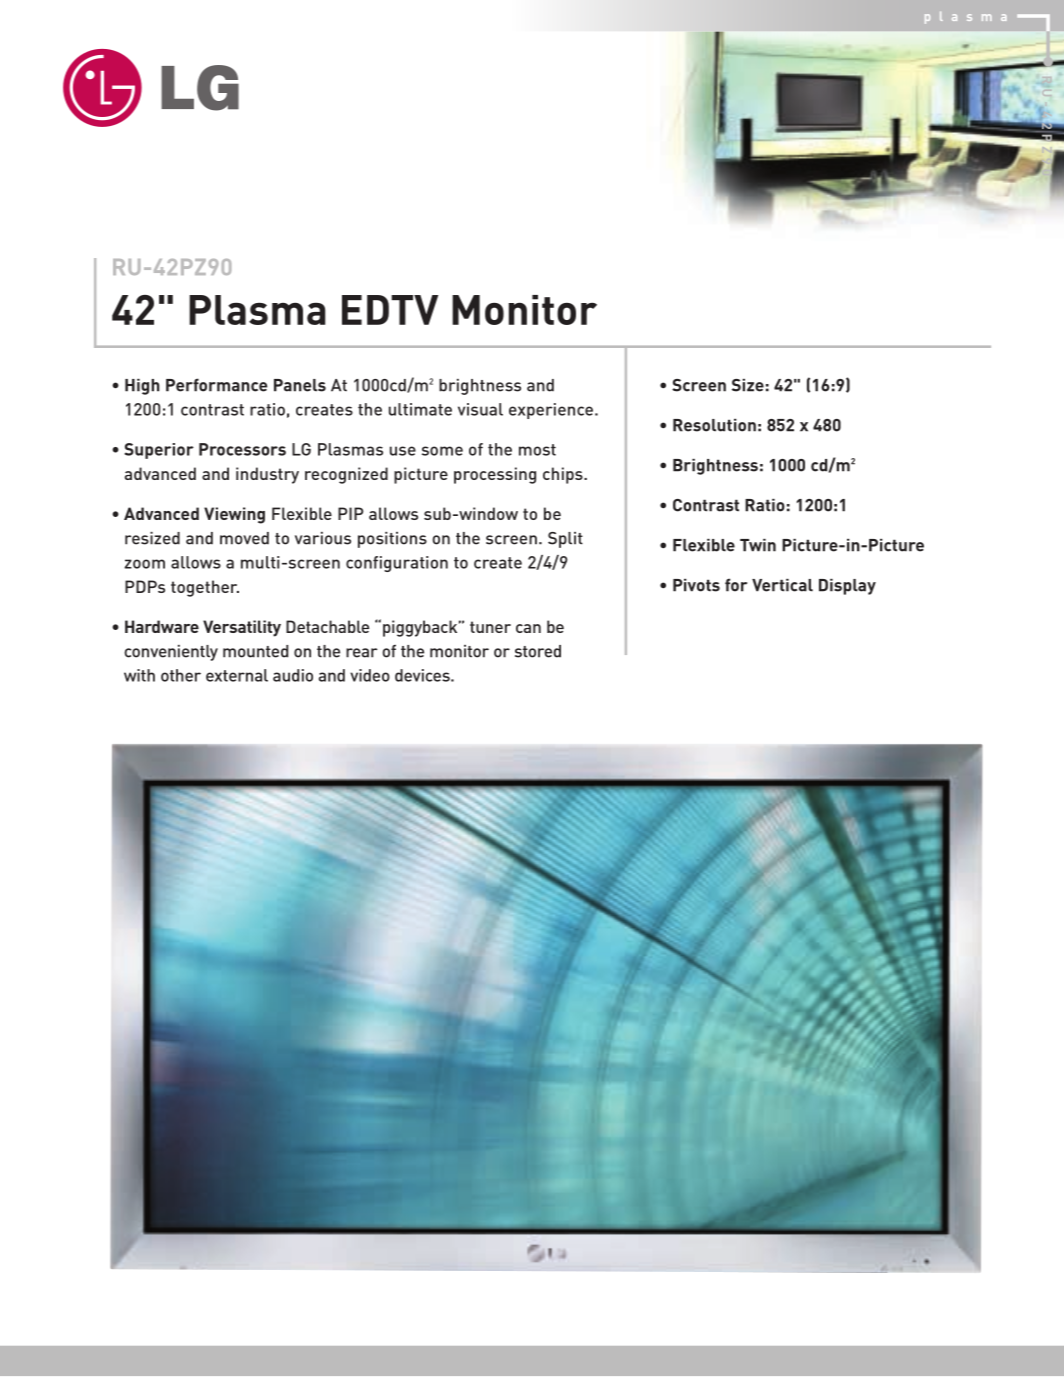  What do you see at coordinates (551, 411) in the document?
I see `experience` at bounding box center [551, 411].
